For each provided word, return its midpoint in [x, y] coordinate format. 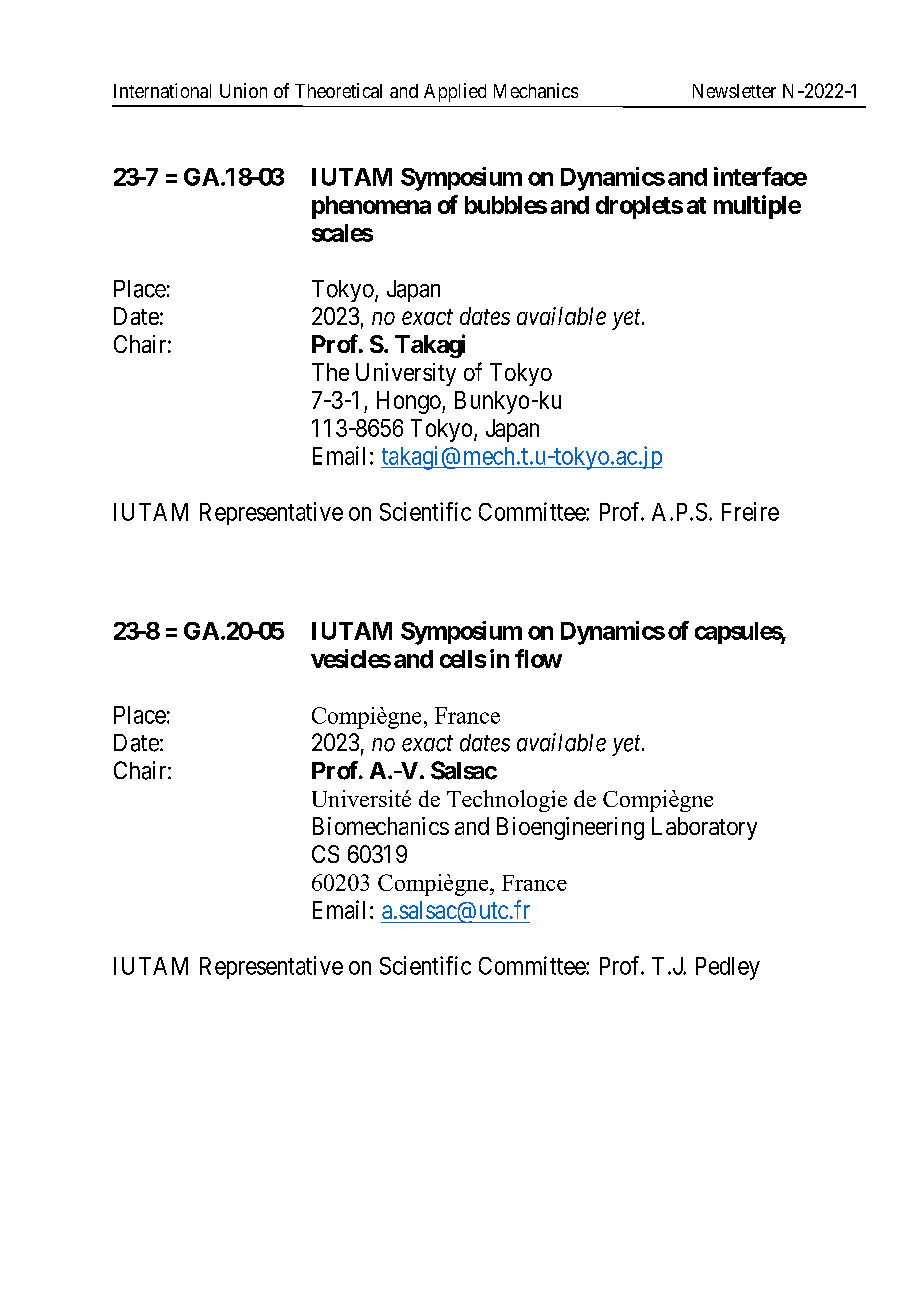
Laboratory [704, 828]
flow [538, 658]
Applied [455, 92]
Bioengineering [570, 828]
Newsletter [734, 91]
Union [243, 90]
